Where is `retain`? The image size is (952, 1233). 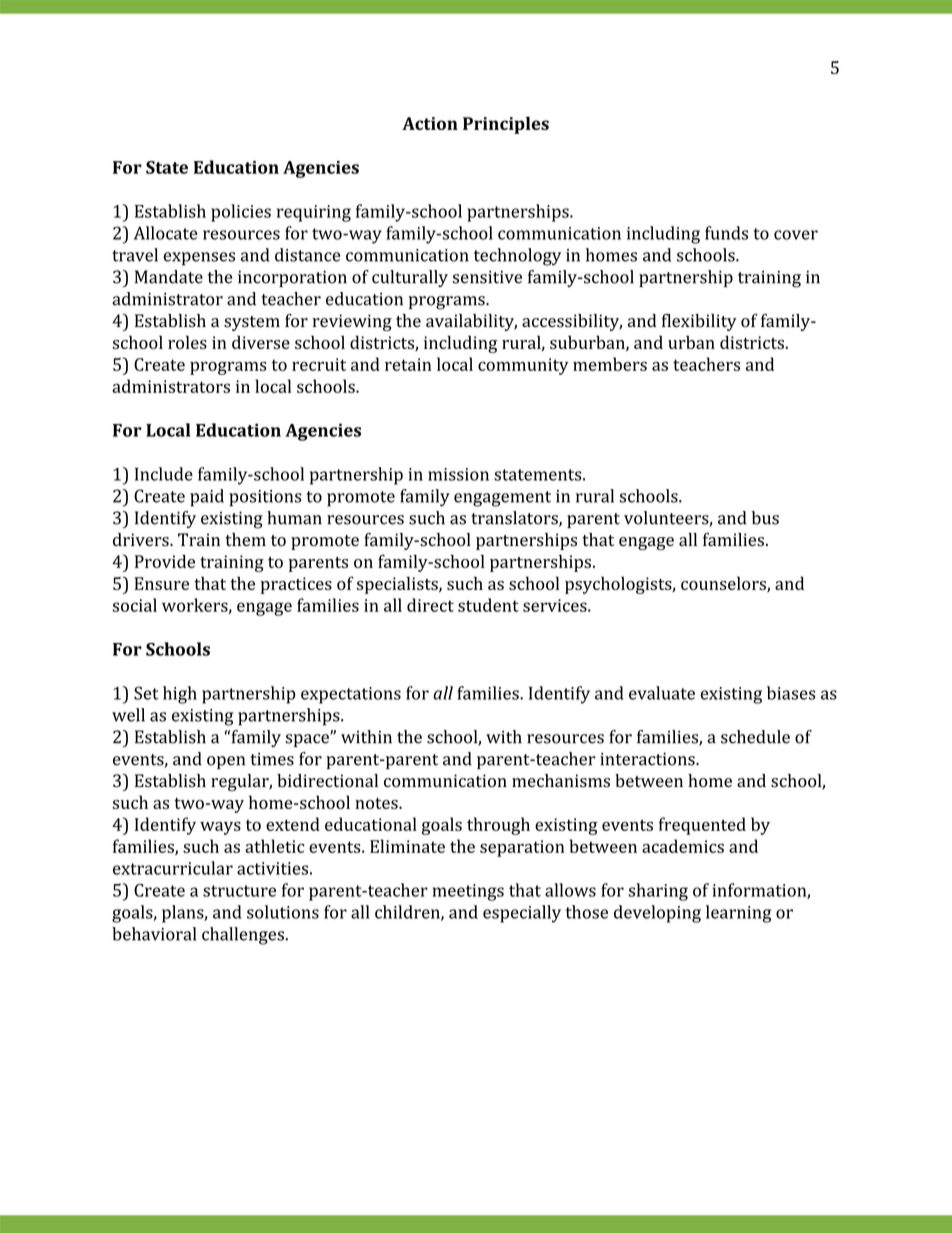 retain is located at coordinates (408, 364).
